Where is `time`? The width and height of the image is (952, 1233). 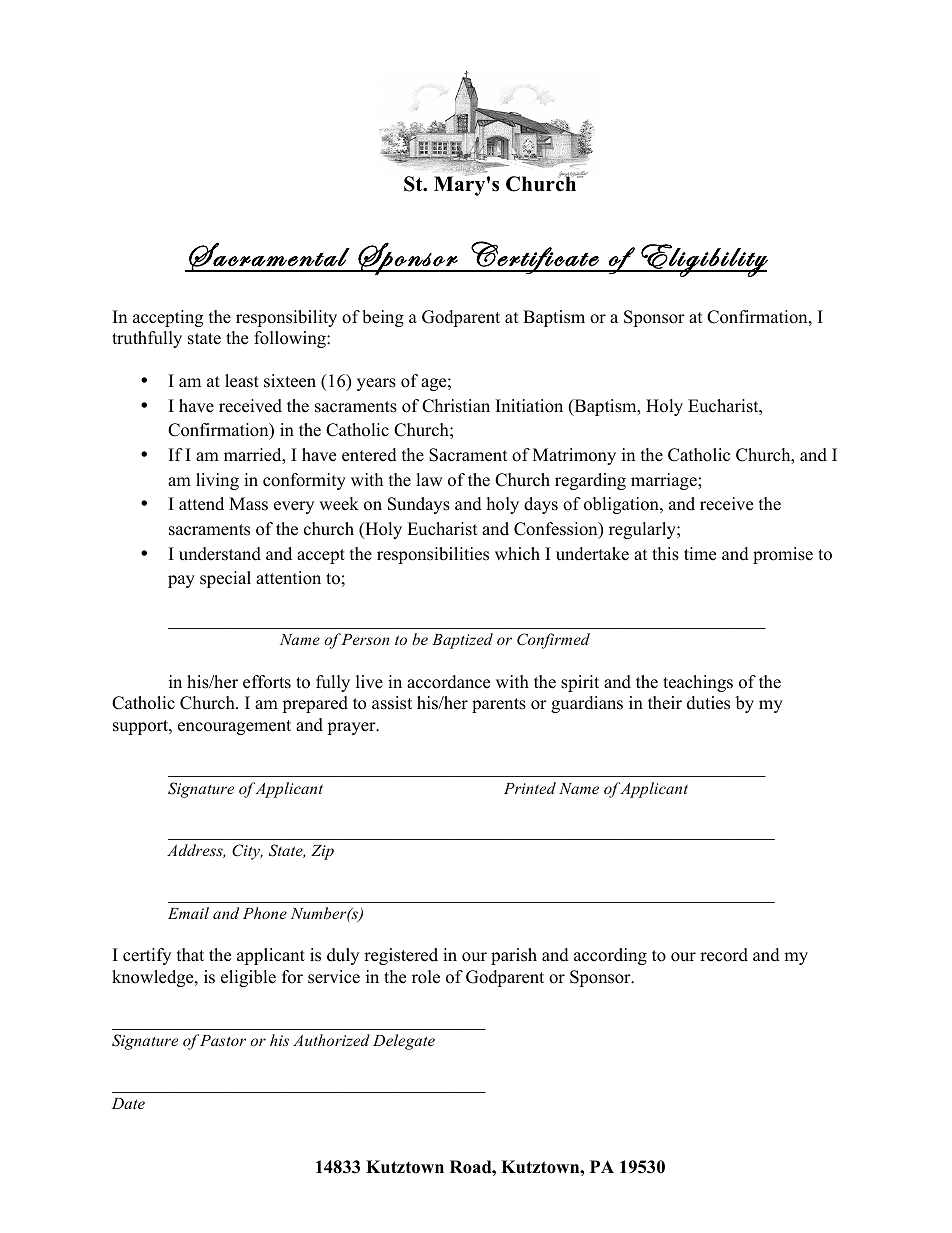 time is located at coordinates (700, 554).
